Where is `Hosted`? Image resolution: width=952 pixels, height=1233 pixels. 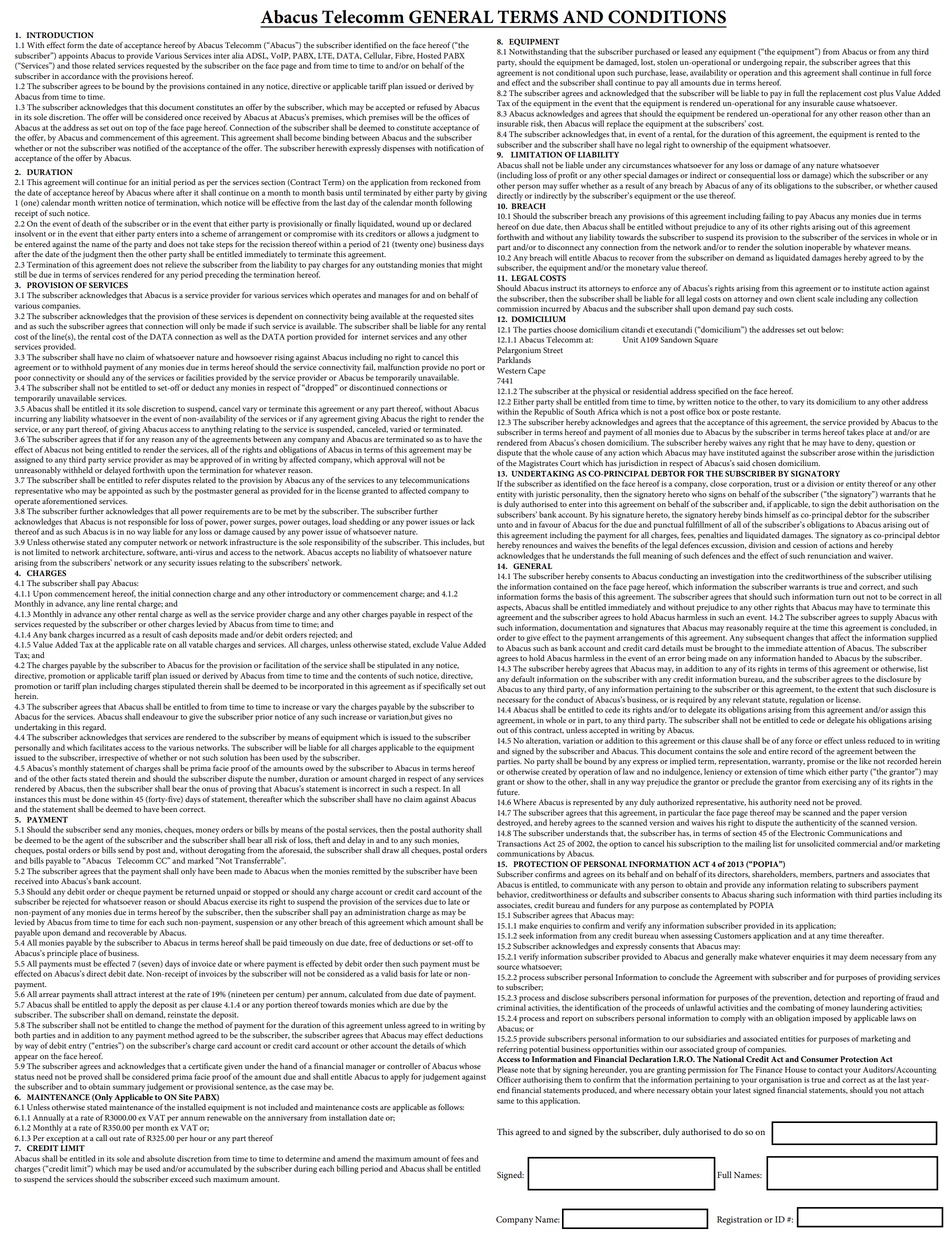
Hosted is located at coordinates (429, 55).
